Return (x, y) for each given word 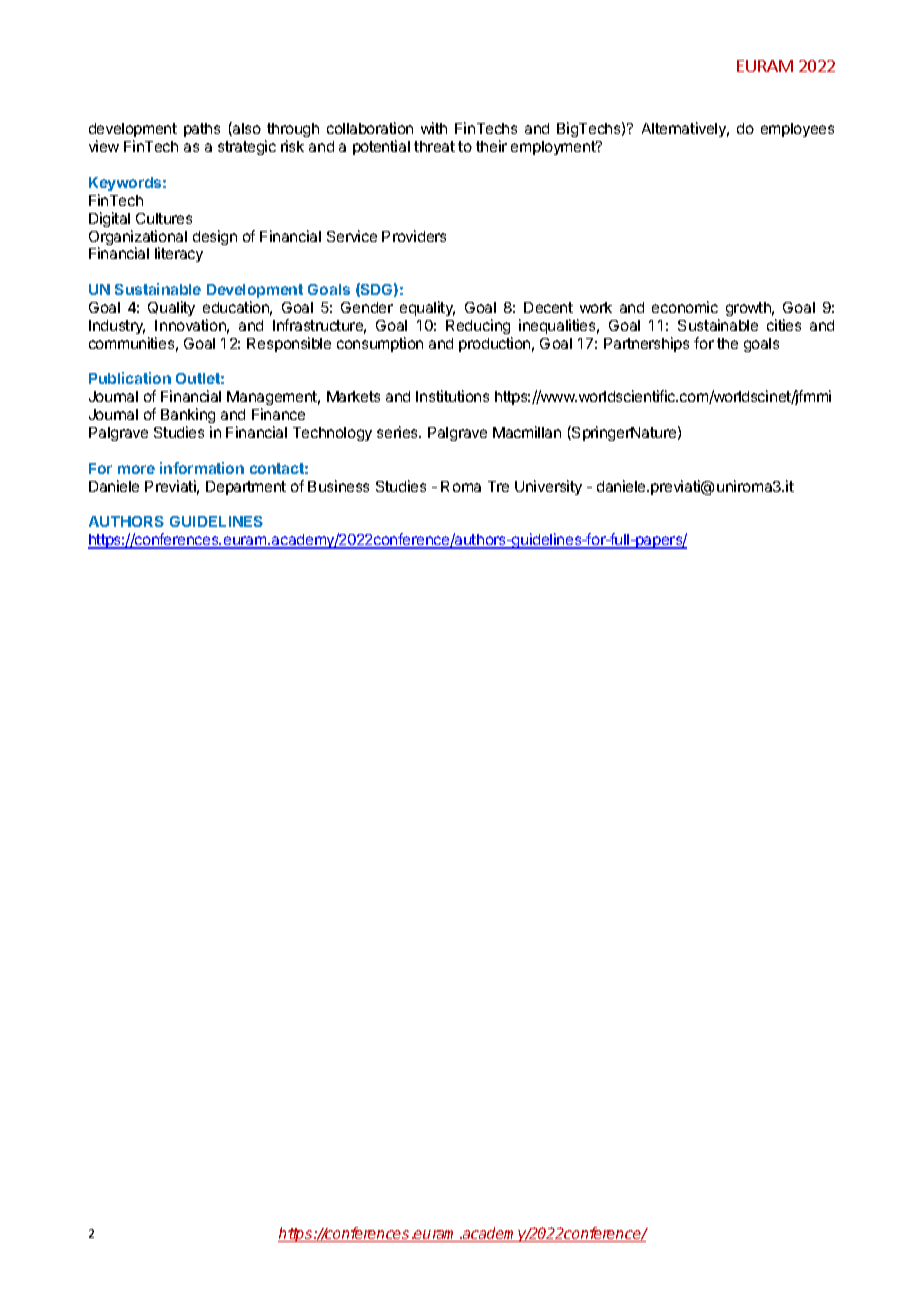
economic (685, 307)
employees (797, 130)
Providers (414, 236)
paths (202, 130)
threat (434, 146)
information (202, 468)
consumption (380, 344)
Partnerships (646, 344)
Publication (130, 378)
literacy (179, 254)
